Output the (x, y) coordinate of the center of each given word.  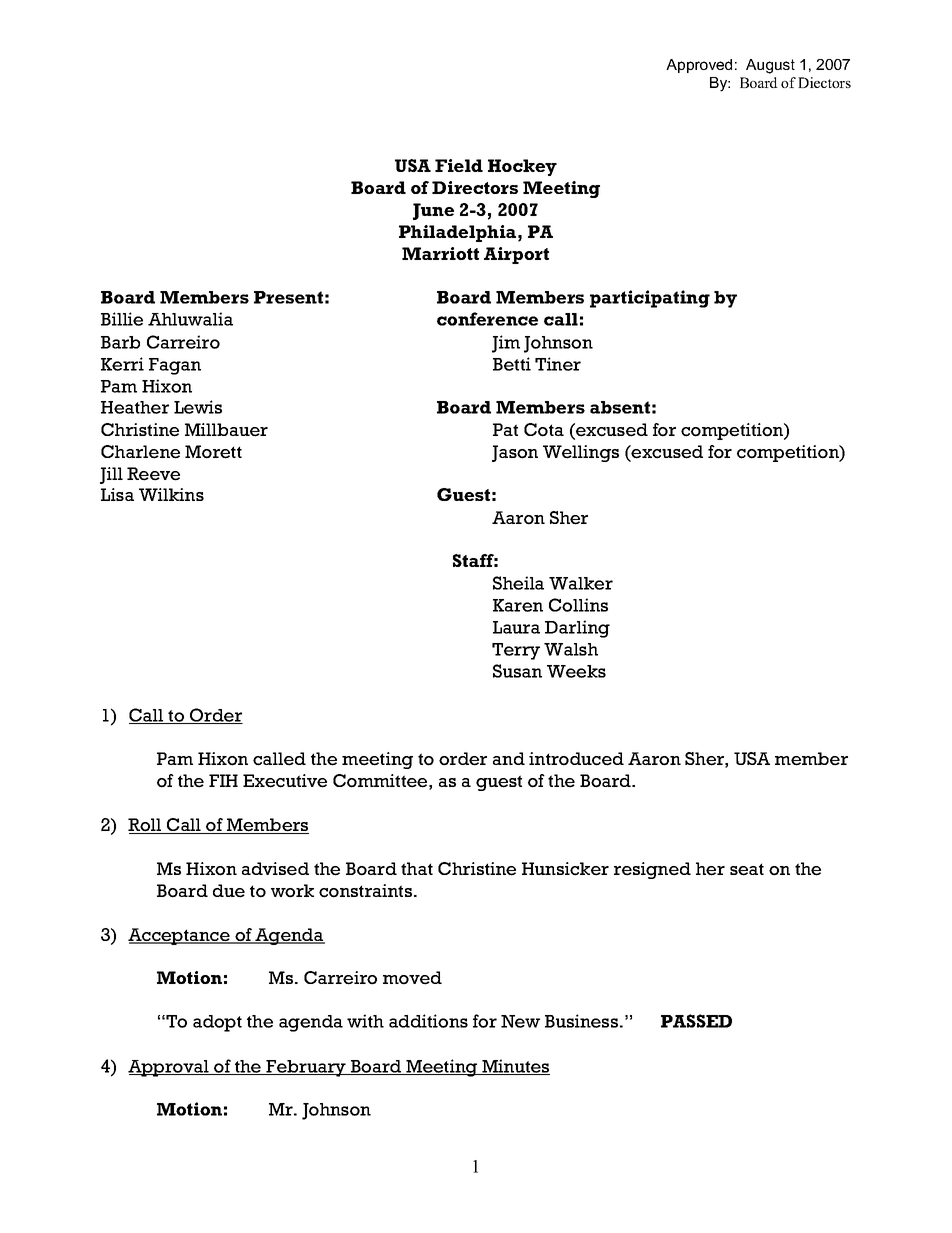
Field (459, 165)
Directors (475, 187)
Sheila (518, 583)
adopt (217, 1023)
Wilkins (171, 494)
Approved (699, 66)
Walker (581, 583)
